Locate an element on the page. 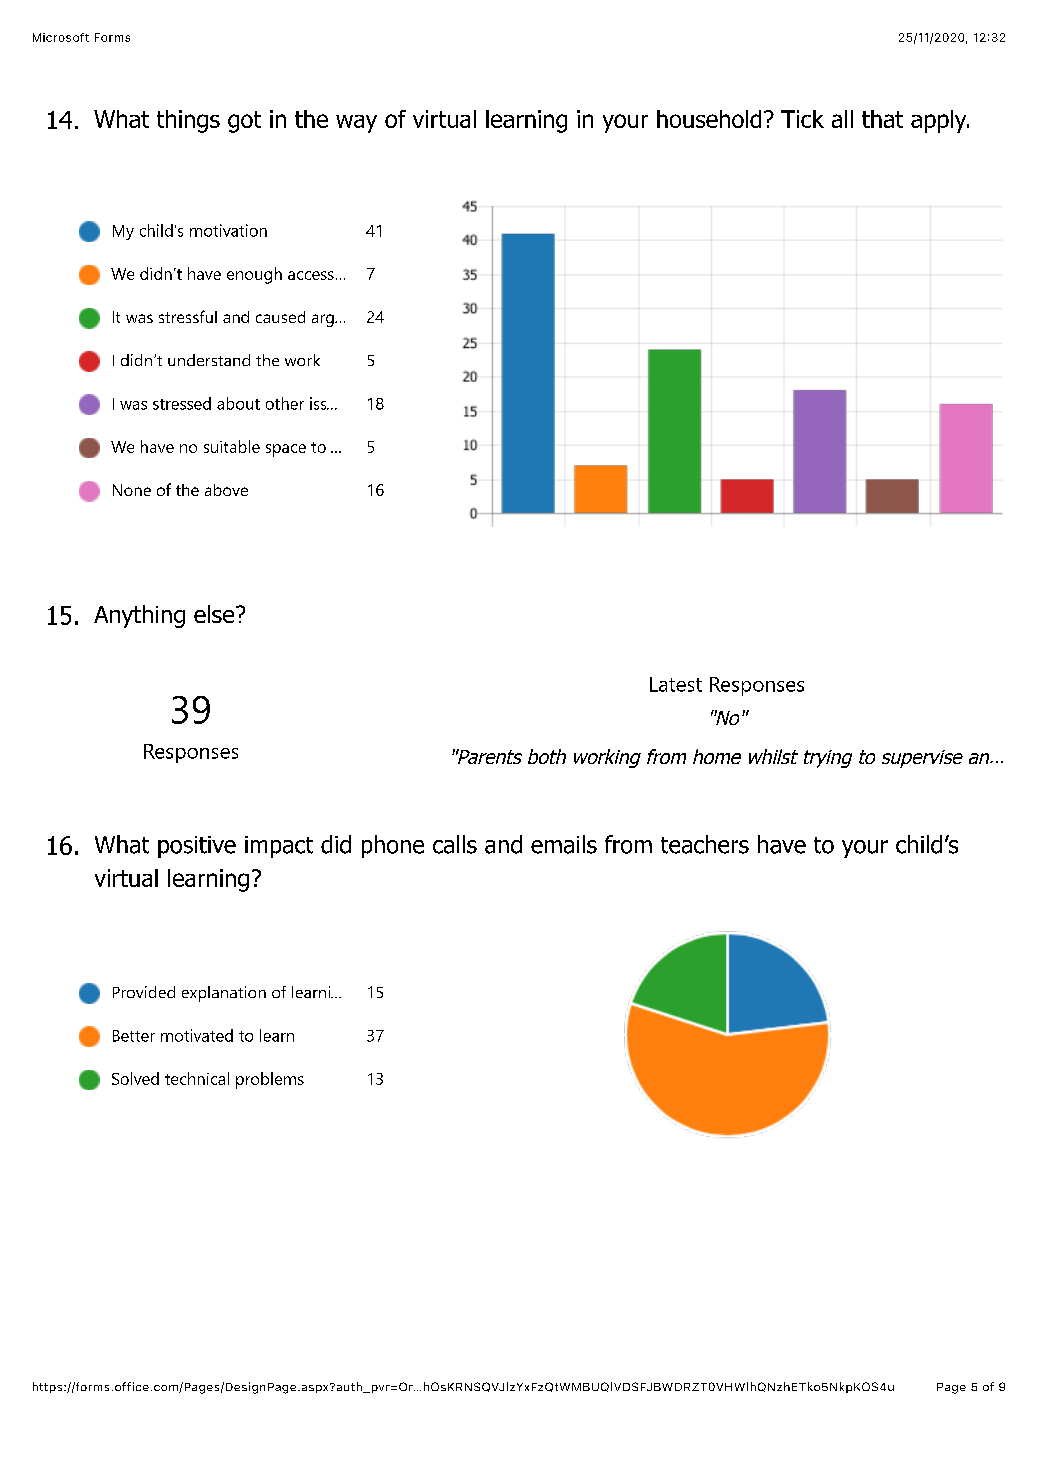 Image resolution: width=1038 pixels, height=1468 pixels. way is located at coordinates (356, 124).
